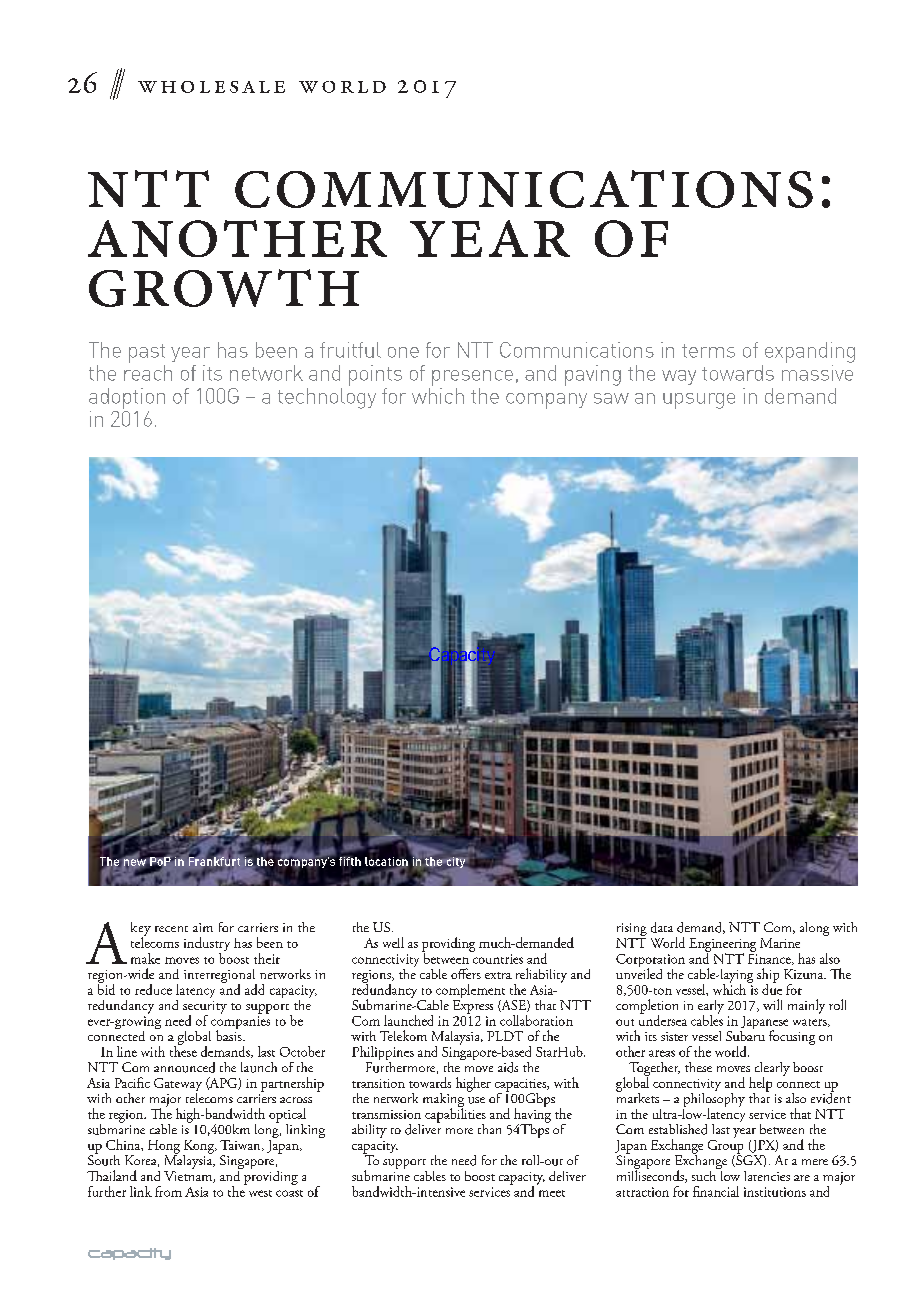  What do you see at coordinates (699, 401) in the page?
I see `upsurge` at bounding box center [699, 401].
